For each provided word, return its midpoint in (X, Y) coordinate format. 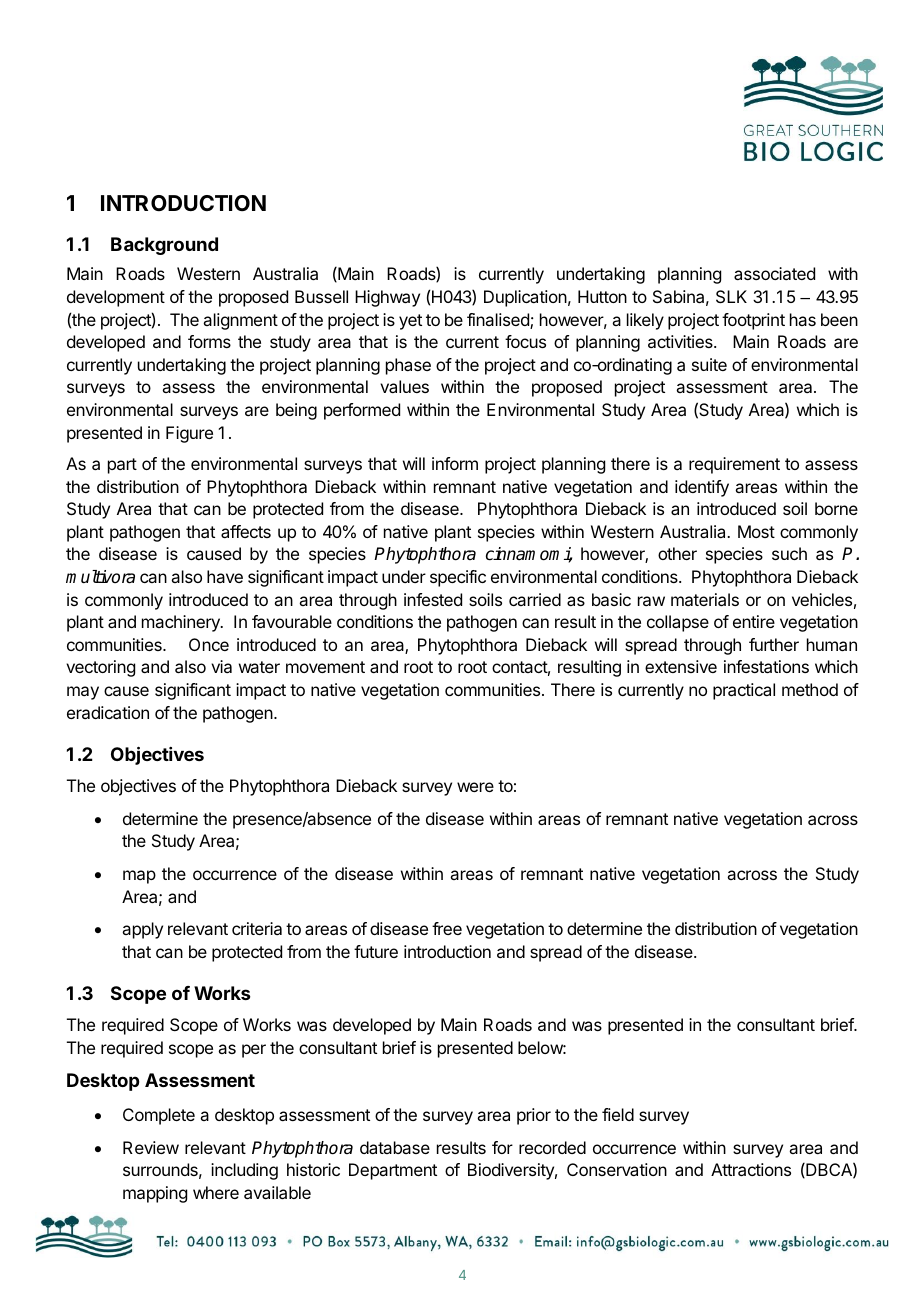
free (447, 928)
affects (246, 531)
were (475, 787)
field (618, 1114)
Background (164, 246)
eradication (108, 712)
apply (142, 930)
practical (744, 691)
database (395, 1147)
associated (774, 273)
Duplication (525, 298)
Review (151, 1147)
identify (702, 488)
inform (455, 463)
